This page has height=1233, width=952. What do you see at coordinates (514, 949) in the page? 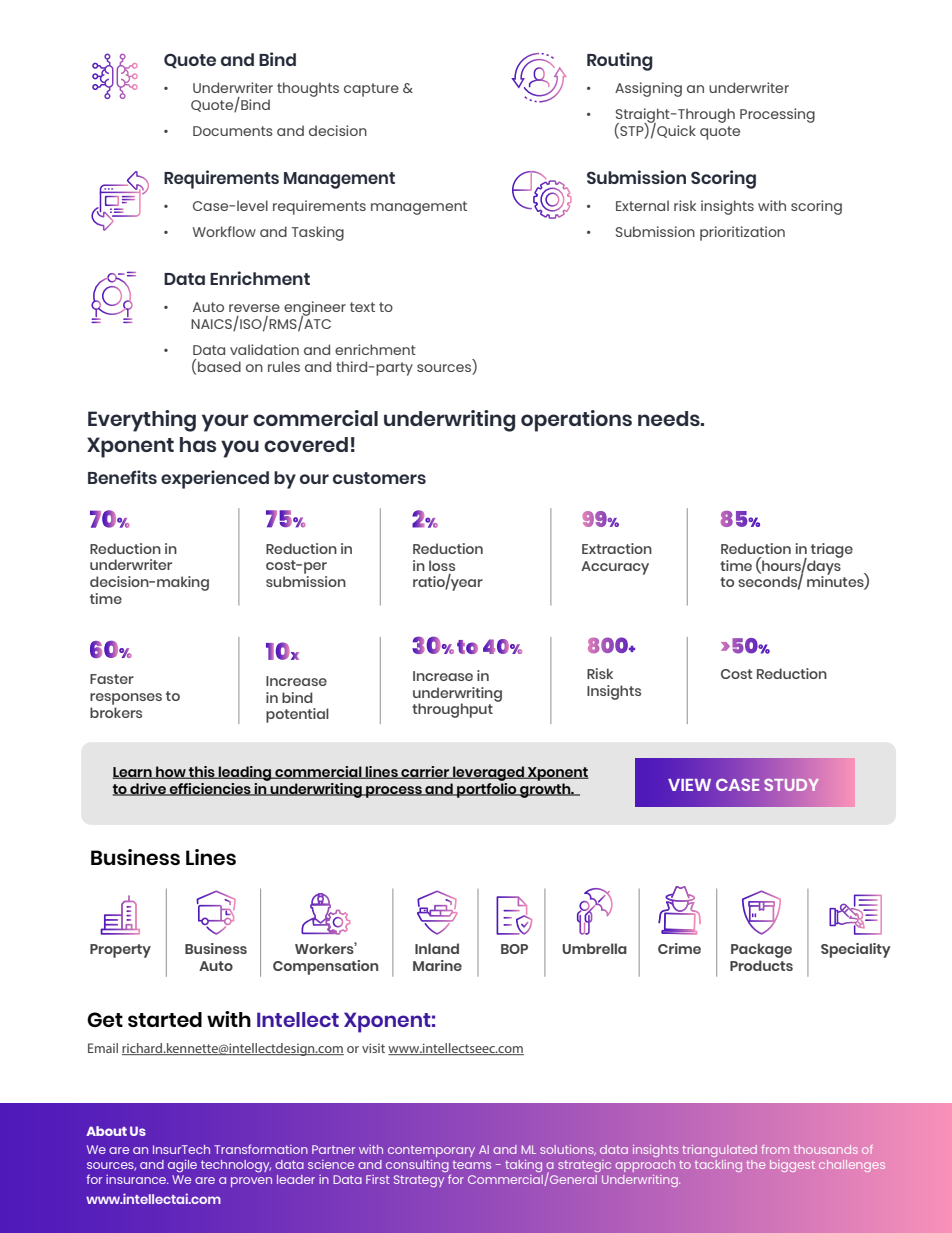
I see `BOP` at bounding box center [514, 949].
